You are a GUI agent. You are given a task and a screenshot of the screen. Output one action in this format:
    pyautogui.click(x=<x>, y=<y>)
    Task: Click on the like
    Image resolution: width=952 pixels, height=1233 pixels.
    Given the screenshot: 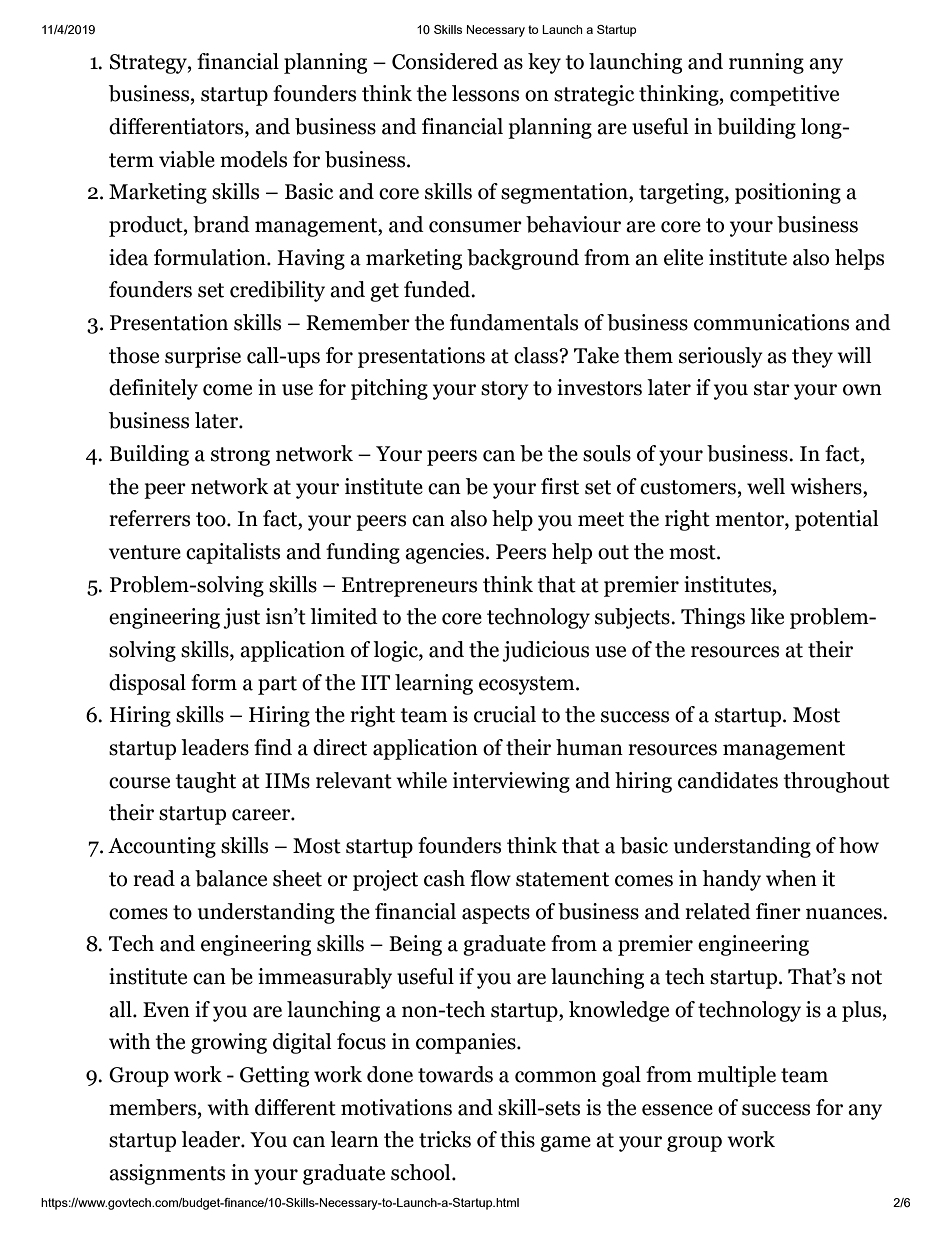 What is the action you would take?
    pyautogui.click(x=767, y=616)
